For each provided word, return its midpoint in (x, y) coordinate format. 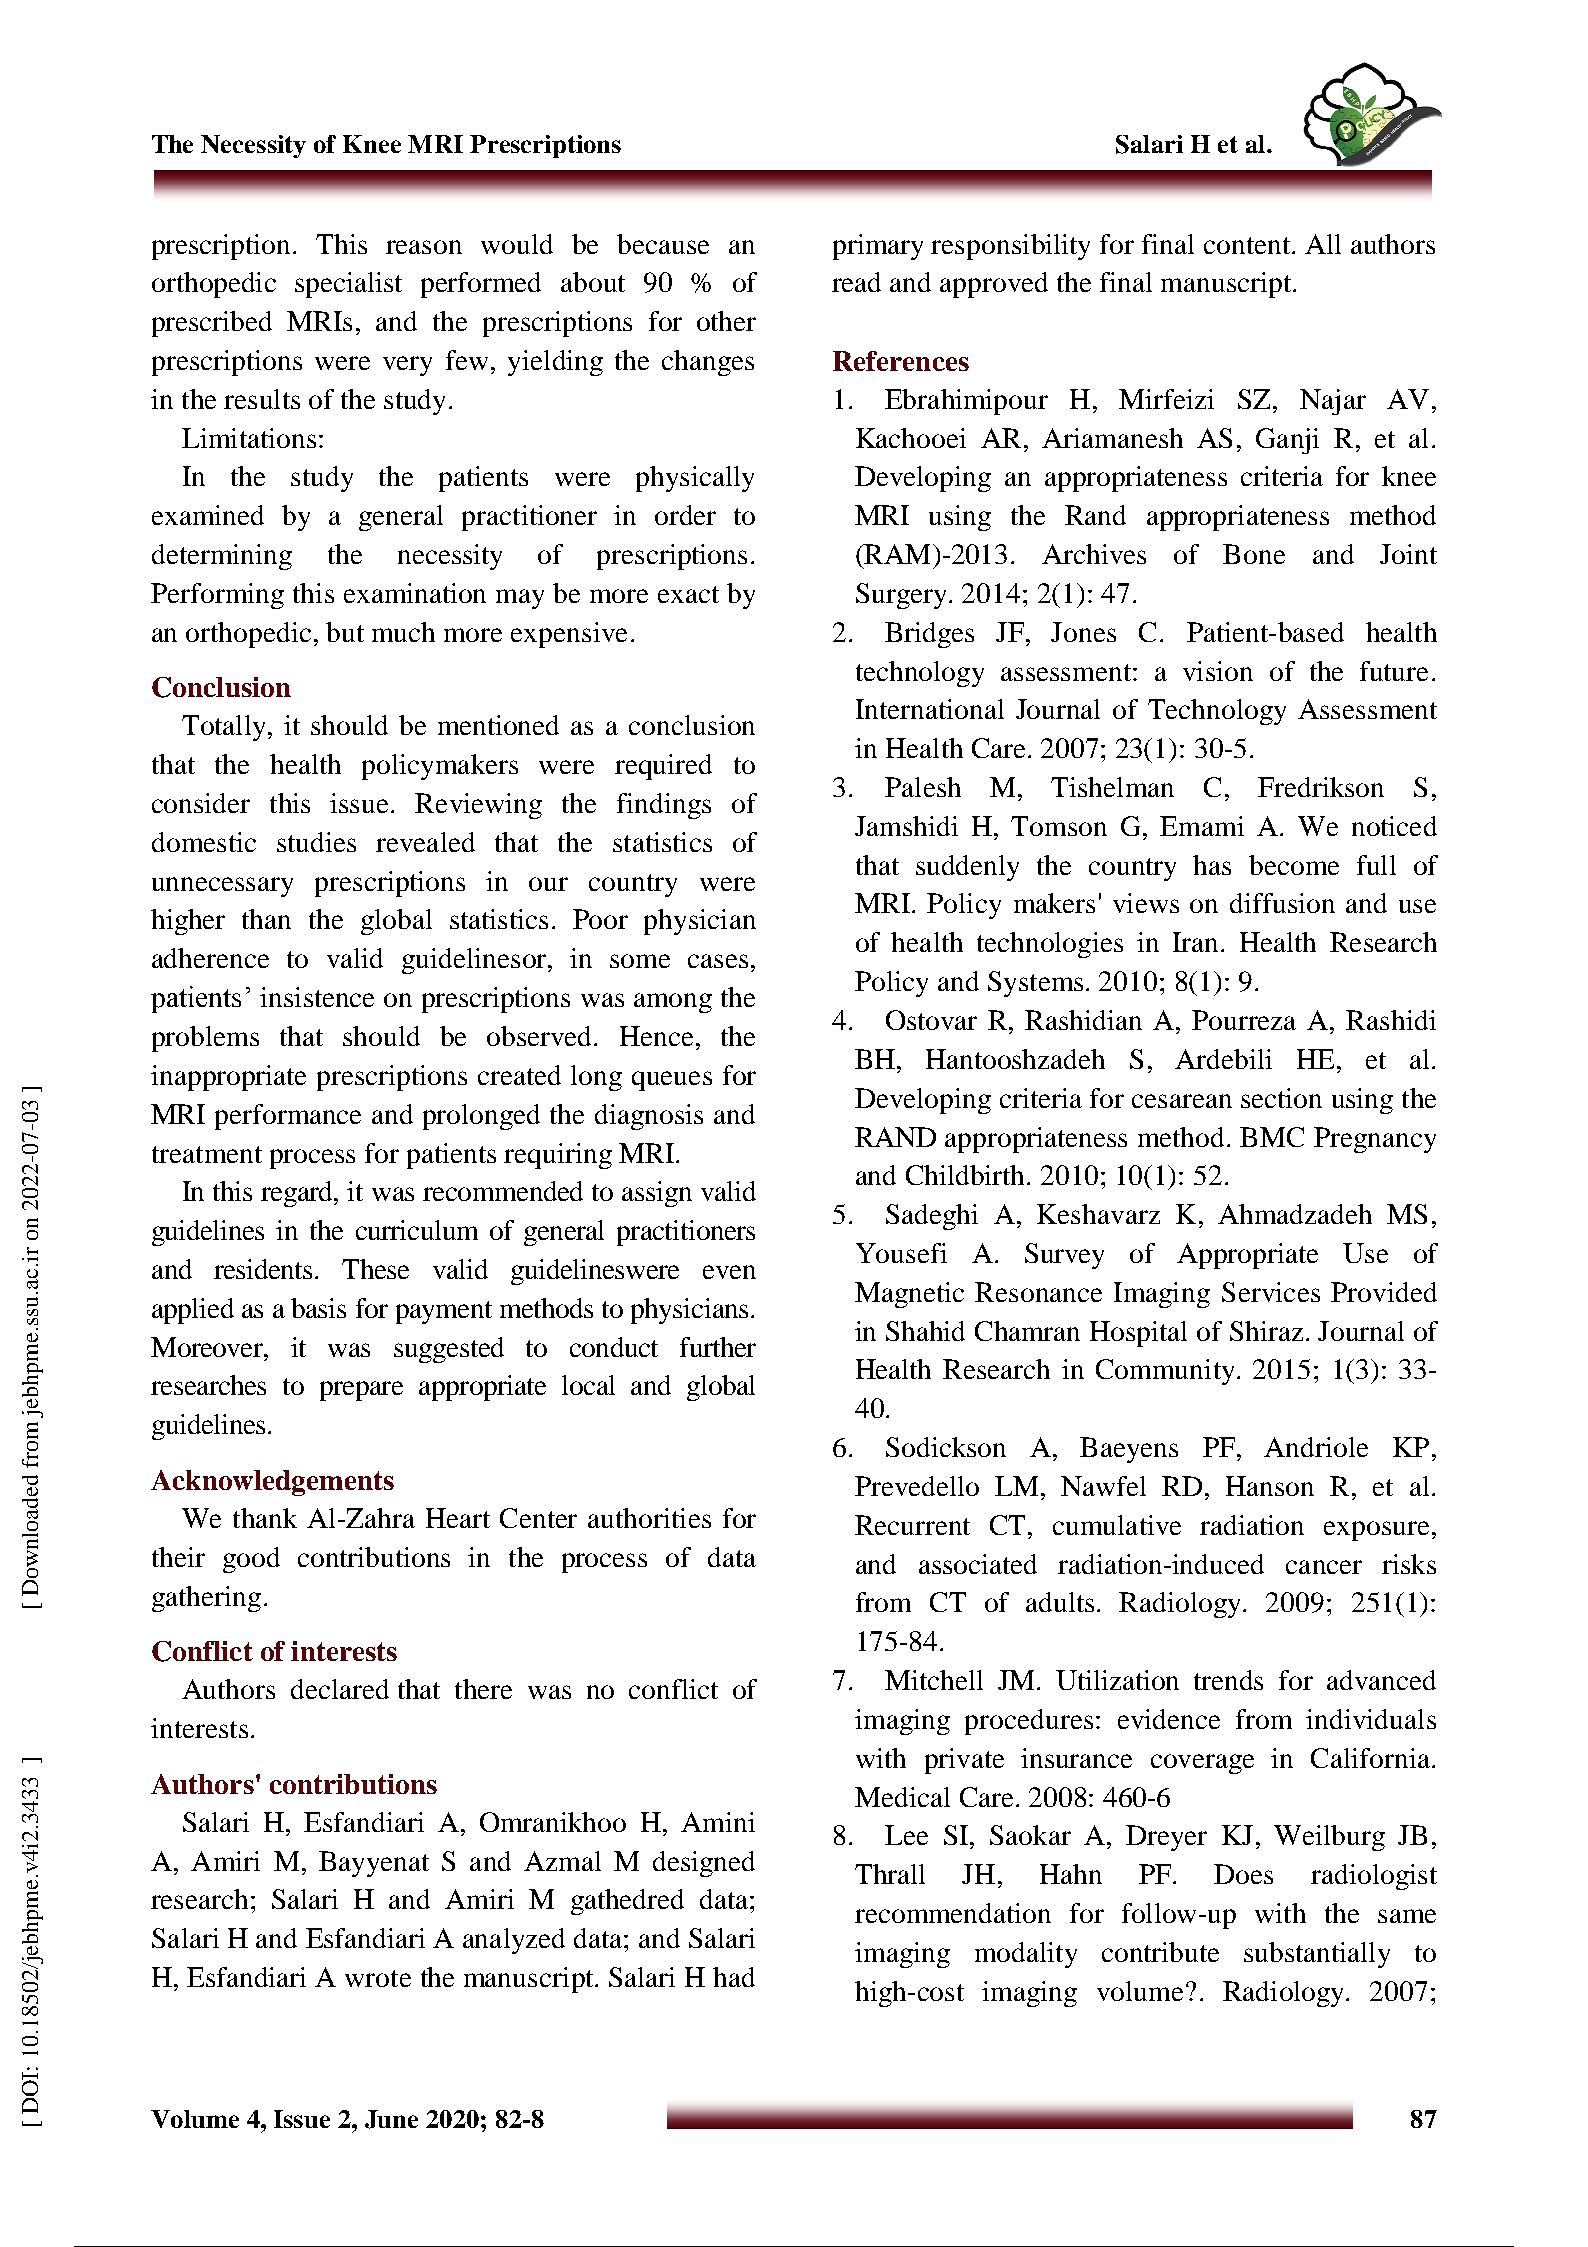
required (663, 767)
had (734, 1977)
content (1248, 245)
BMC (1272, 1137)
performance (288, 1117)
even (729, 1272)
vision (1218, 671)
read (856, 282)
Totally (223, 728)
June (391, 2119)
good (251, 1560)
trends (1228, 1680)
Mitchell (934, 1680)
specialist (348, 285)
